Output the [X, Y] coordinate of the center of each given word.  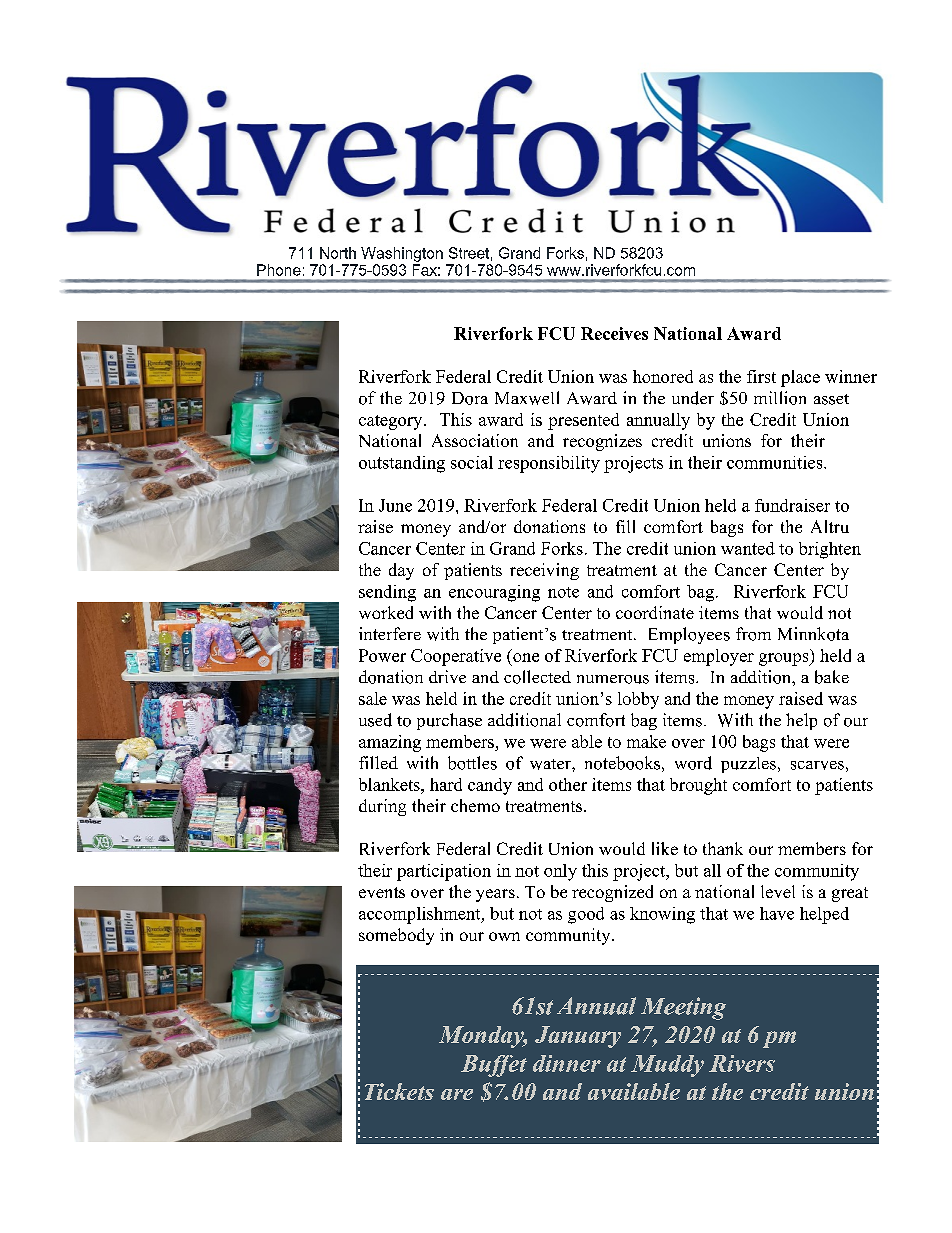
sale [373, 698]
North [338, 253]
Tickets [399, 1091]
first [761, 376]
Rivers [742, 1063]
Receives [614, 333]
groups [785, 659]
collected [537, 677]
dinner [567, 1063]
